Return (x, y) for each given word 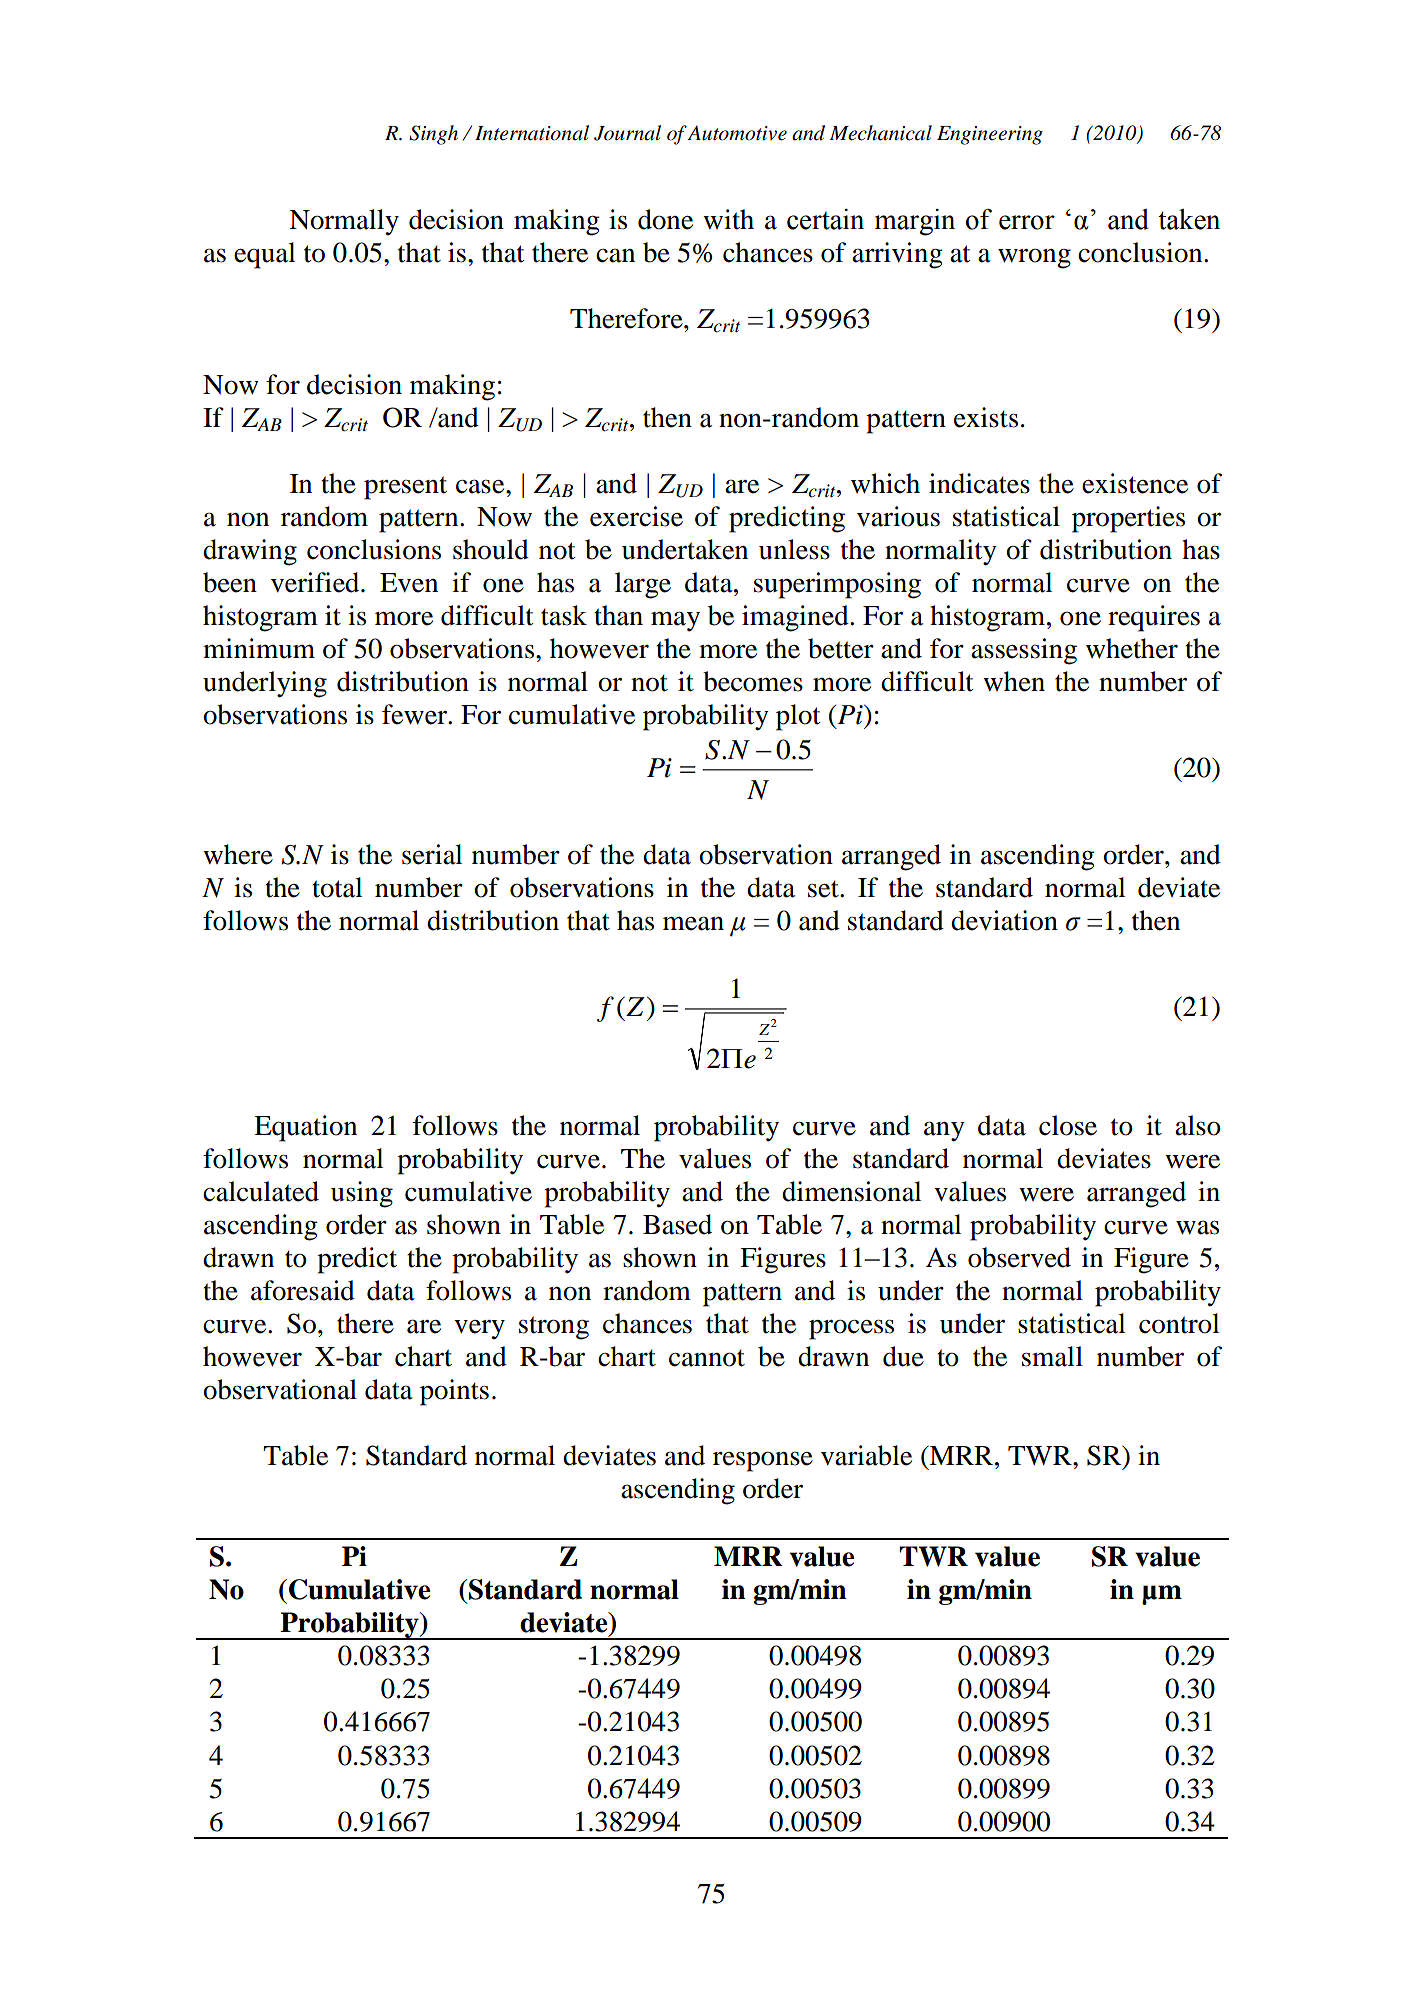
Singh (433, 135)
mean (693, 923)
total (337, 887)
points (454, 1392)
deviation (1004, 920)
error (1027, 222)
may (675, 621)
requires (1154, 618)
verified (316, 582)
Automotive (737, 133)
